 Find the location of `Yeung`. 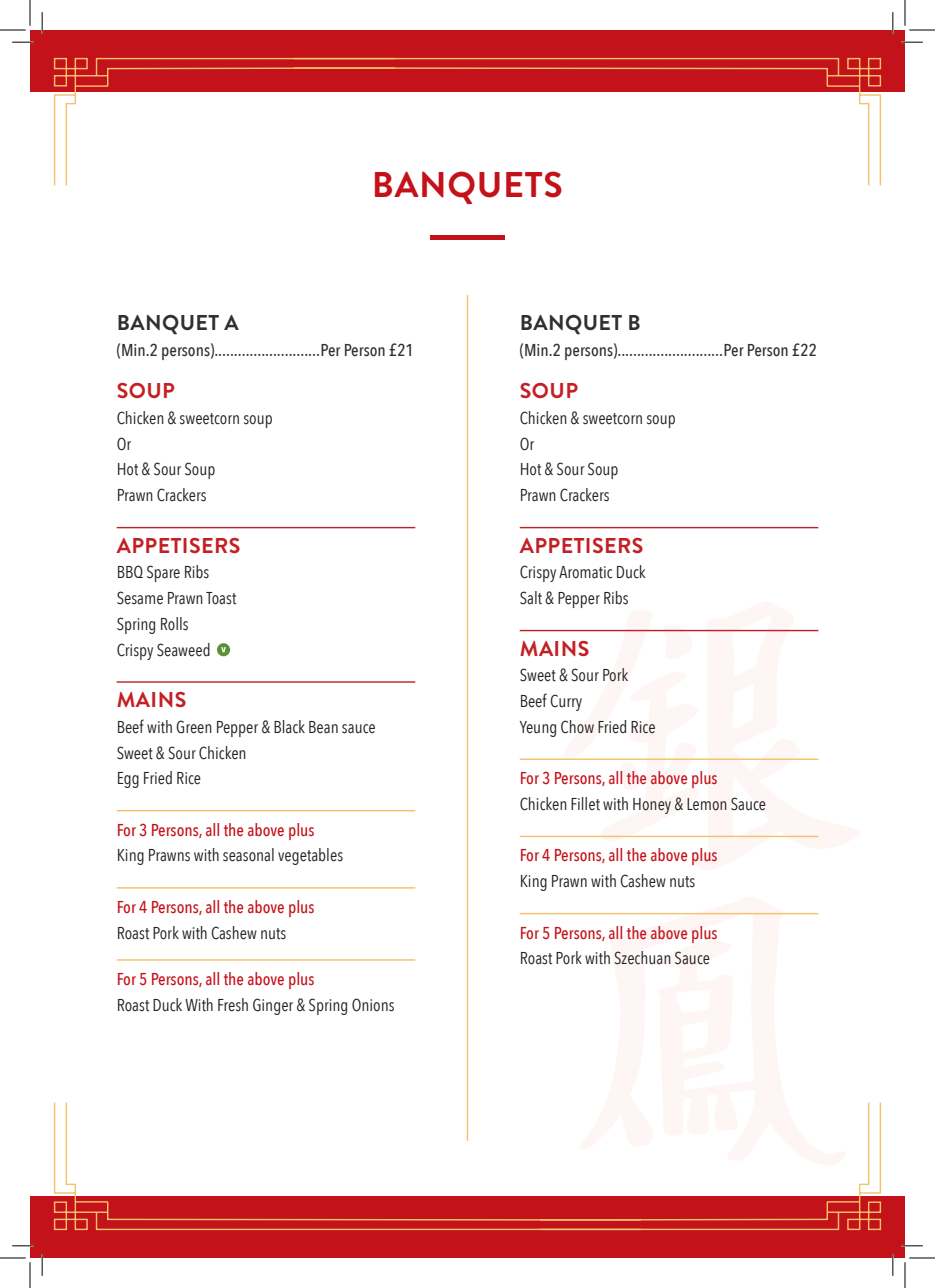

Yeung is located at coordinates (537, 729).
